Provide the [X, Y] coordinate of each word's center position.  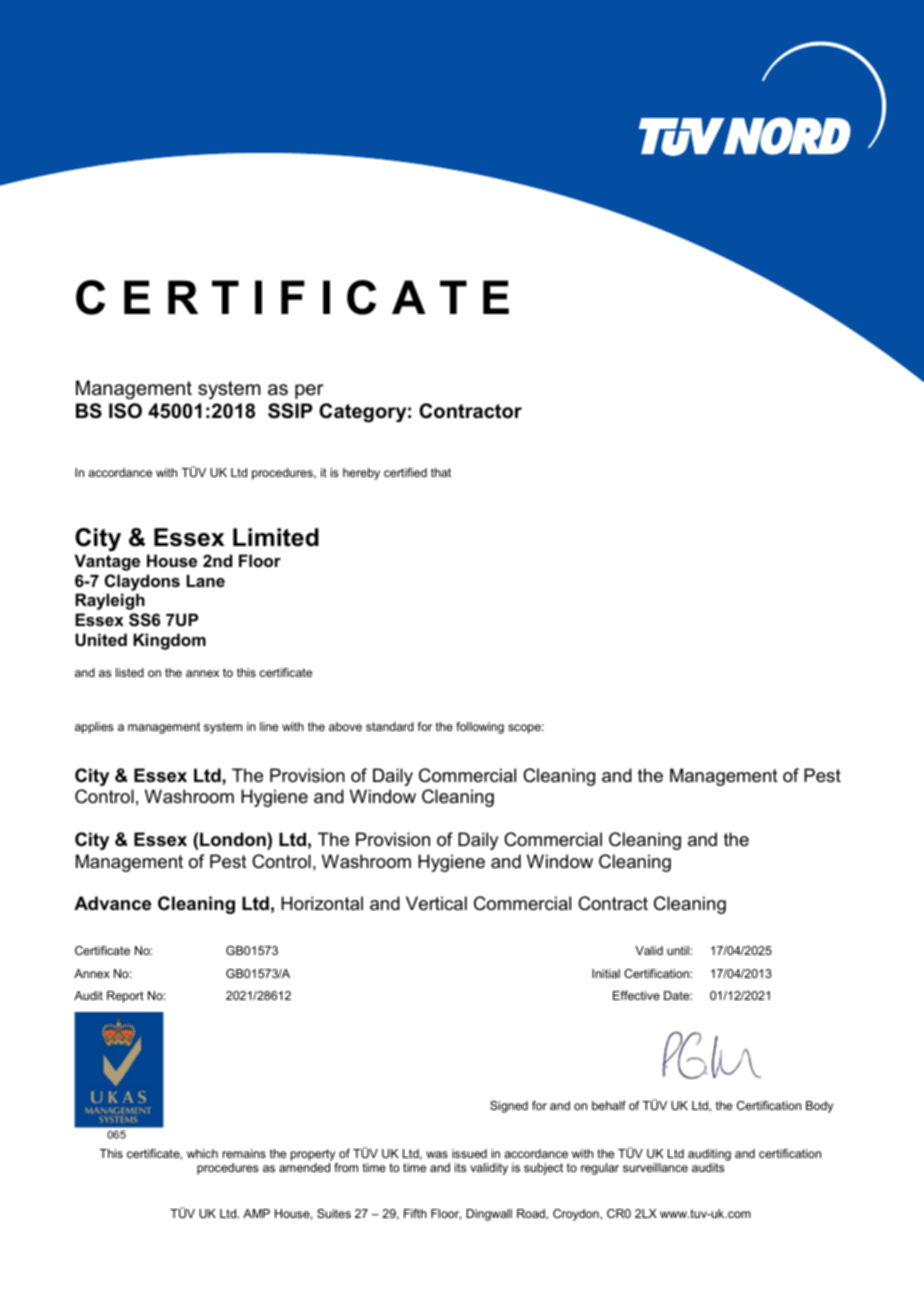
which [202, 1153]
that [441, 472]
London [234, 839]
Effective [636, 995]
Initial [606, 973]
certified [405, 472]
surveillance [655, 1167]
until [679, 950]
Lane [206, 581]
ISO [125, 411]
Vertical [436, 903]
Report [125, 997]
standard [390, 726]
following [480, 728]
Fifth [415, 1213]
